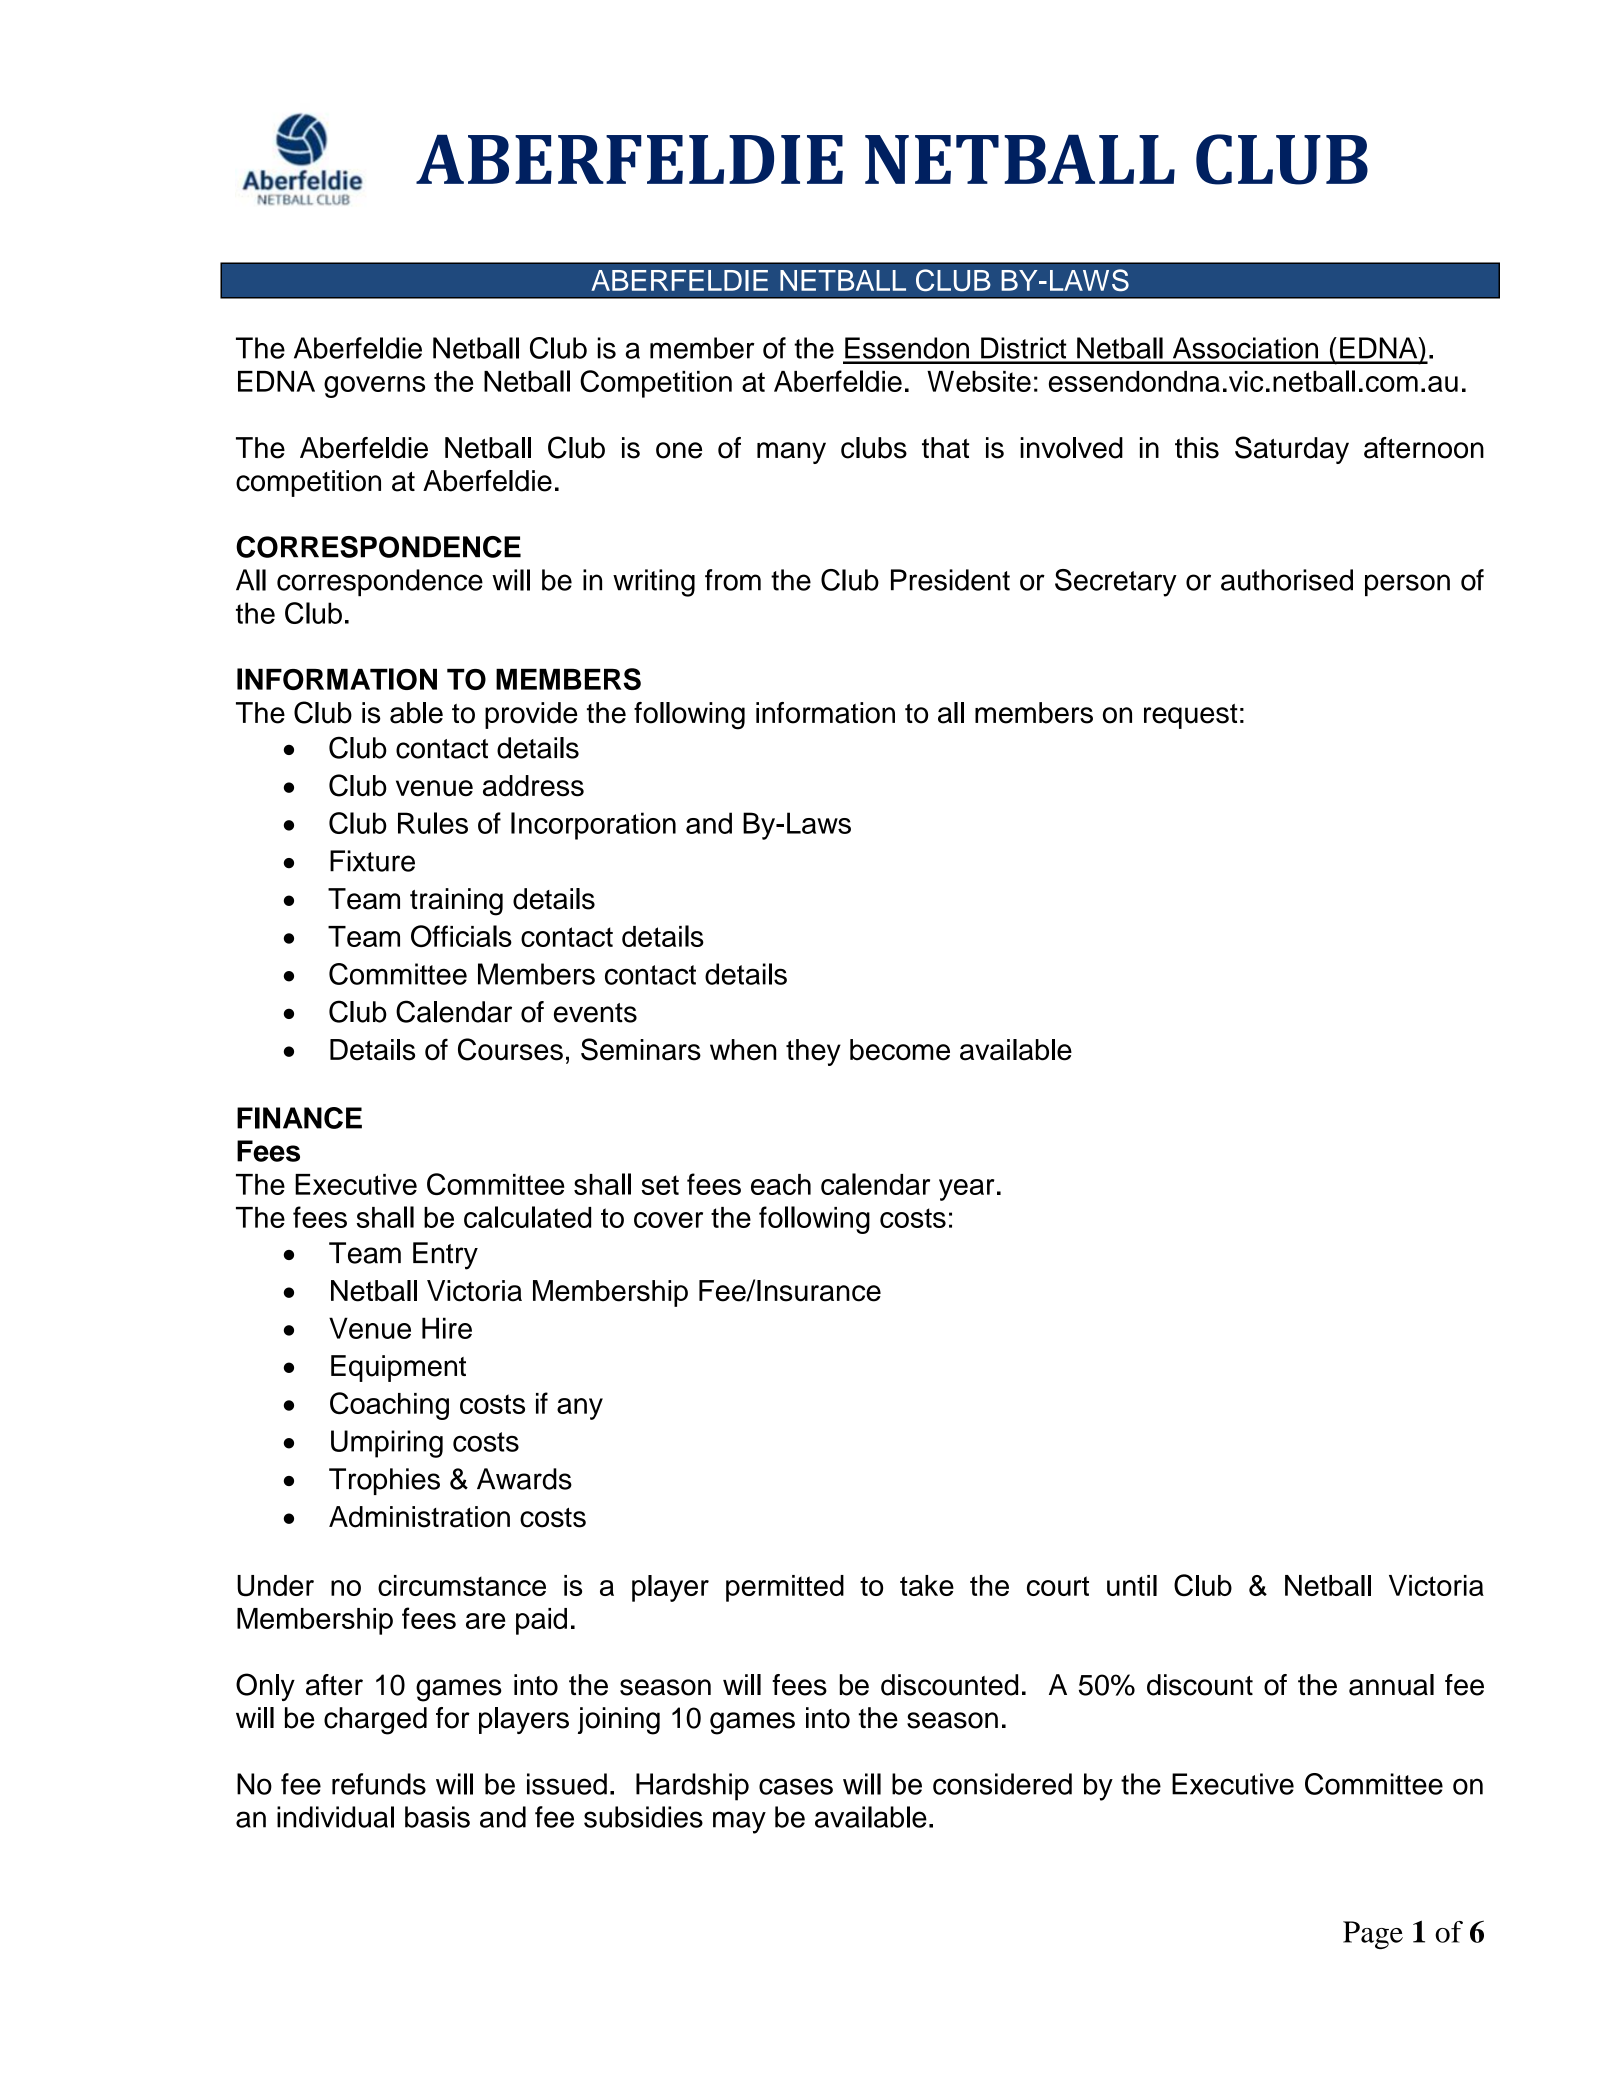 This page has height=2074, width=1603. What do you see at coordinates (1191, 716) in the page?
I see `request` at bounding box center [1191, 716].
